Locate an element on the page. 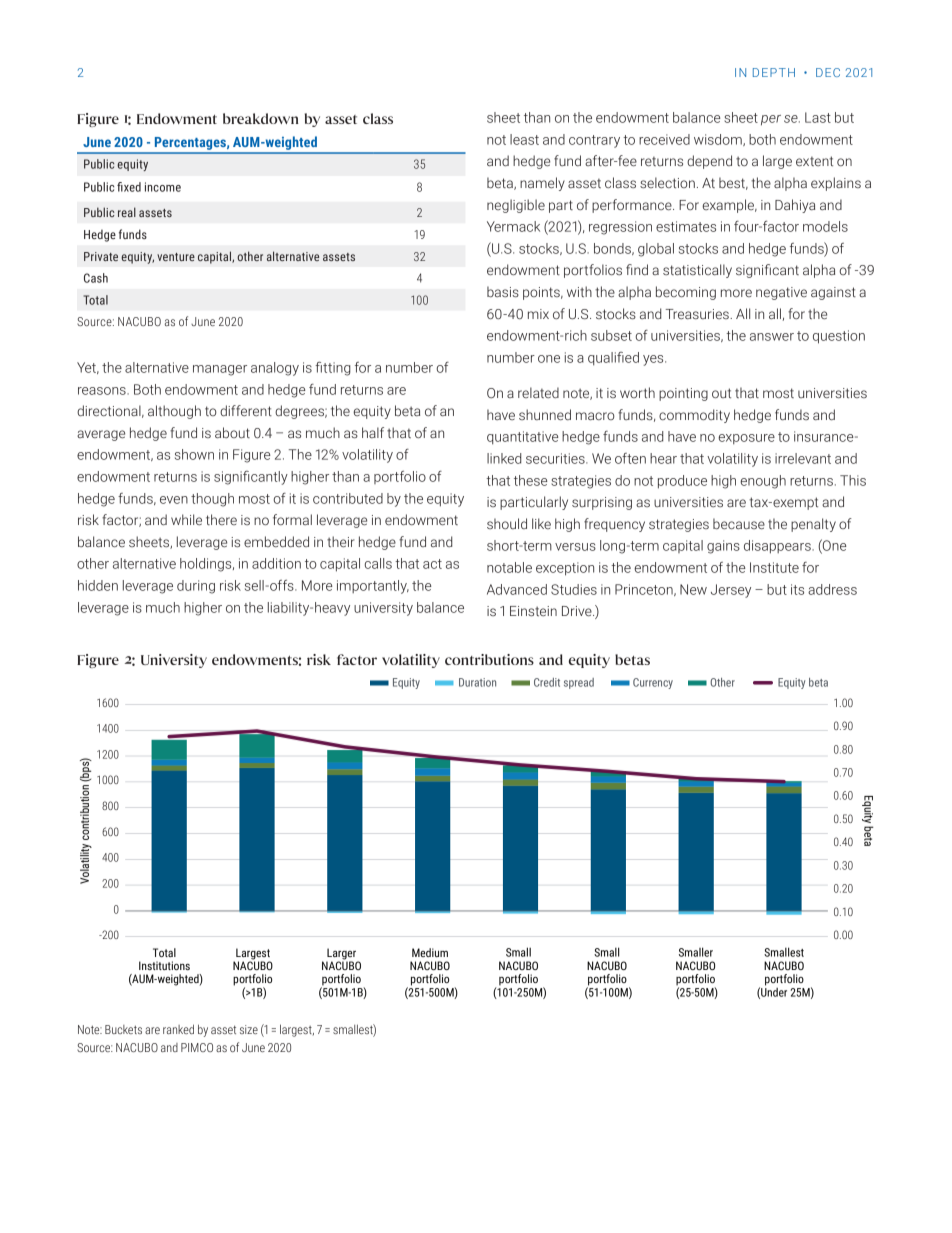 The height and width of the page is (1233, 952). basis is located at coordinates (503, 292).
